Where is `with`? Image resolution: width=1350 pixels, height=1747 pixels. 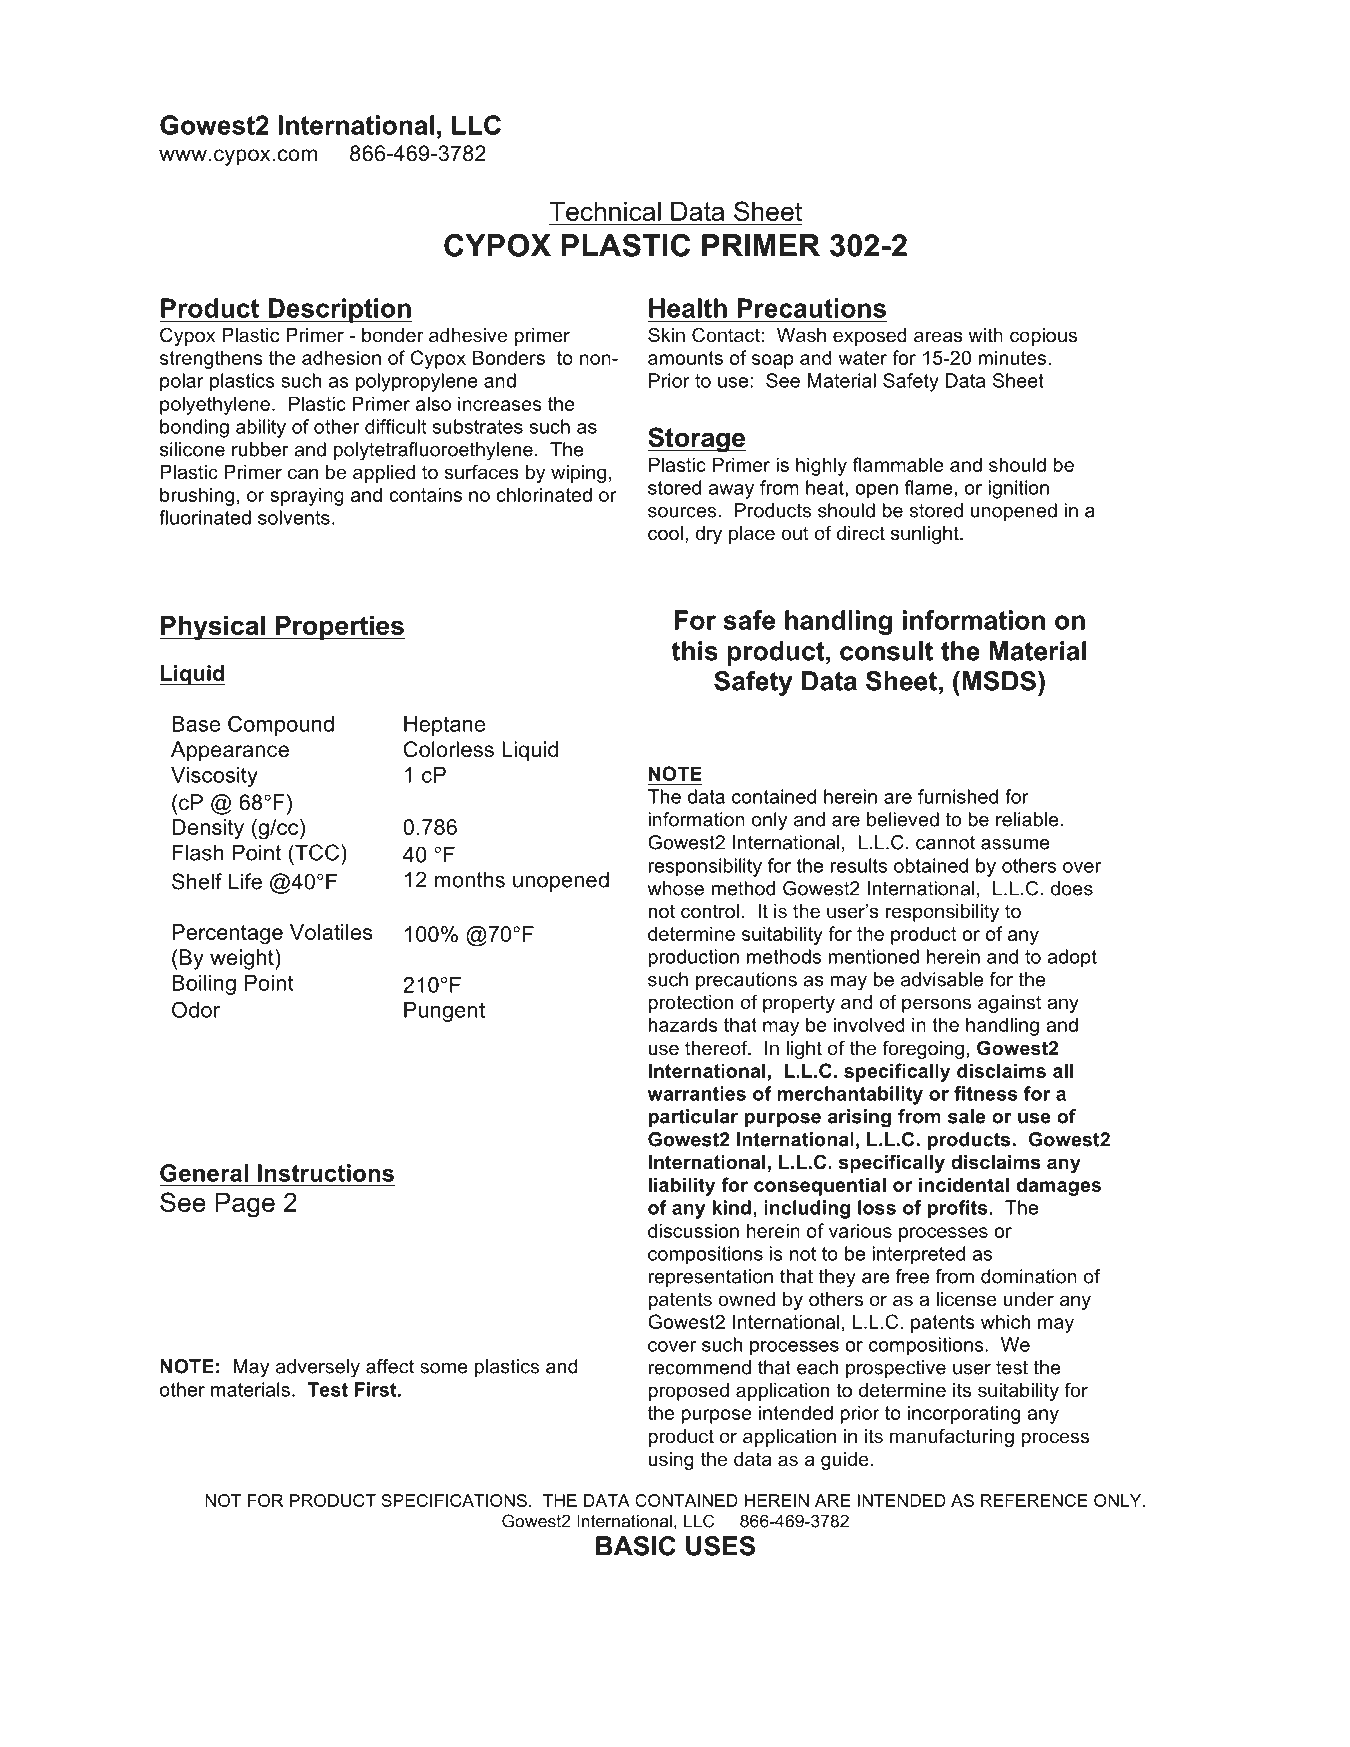 with is located at coordinates (985, 335).
